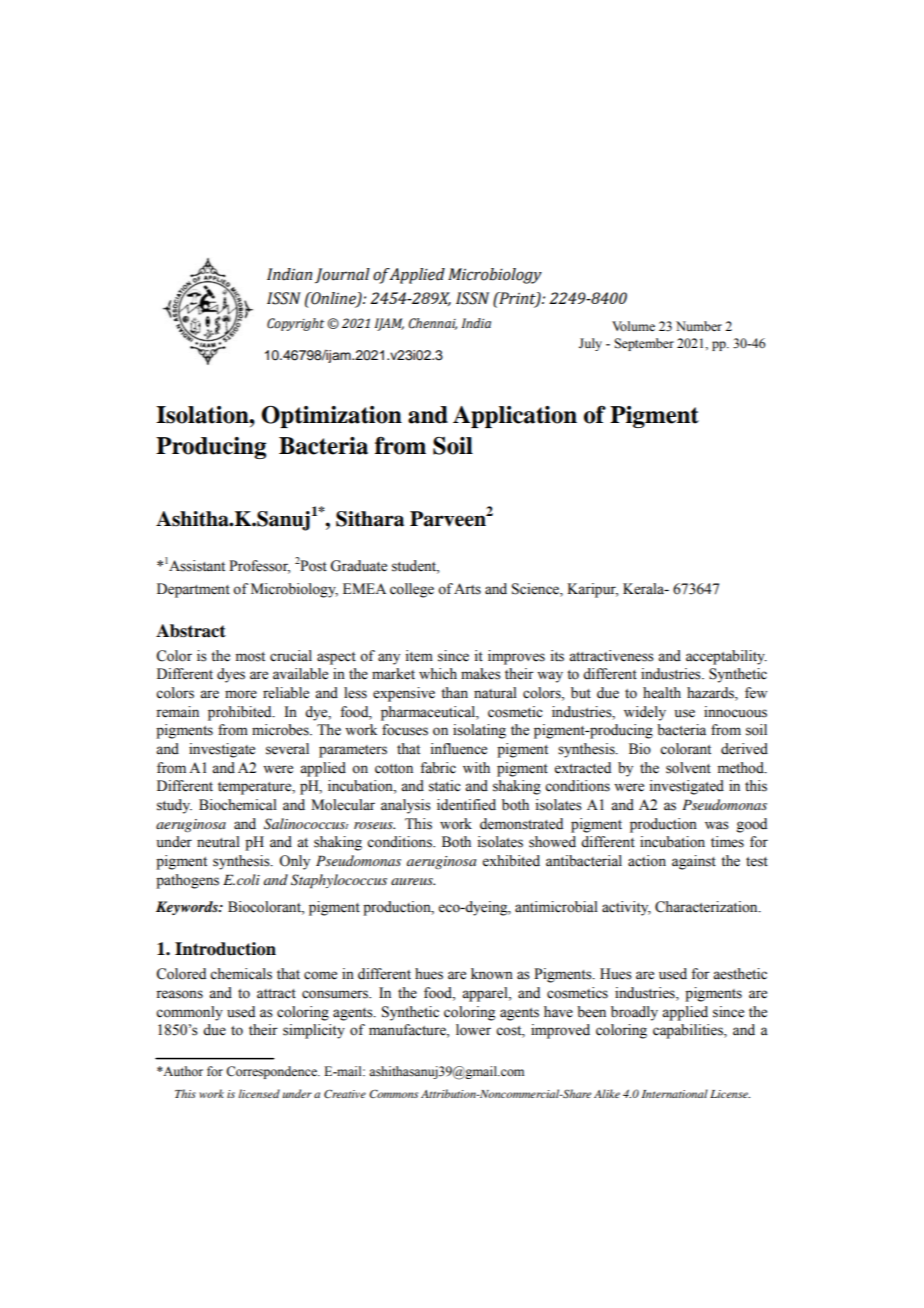 The image size is (924, 1308). Describe the element at coordinates (473, 1030) in the screenshot. I see `lower` at that location.
